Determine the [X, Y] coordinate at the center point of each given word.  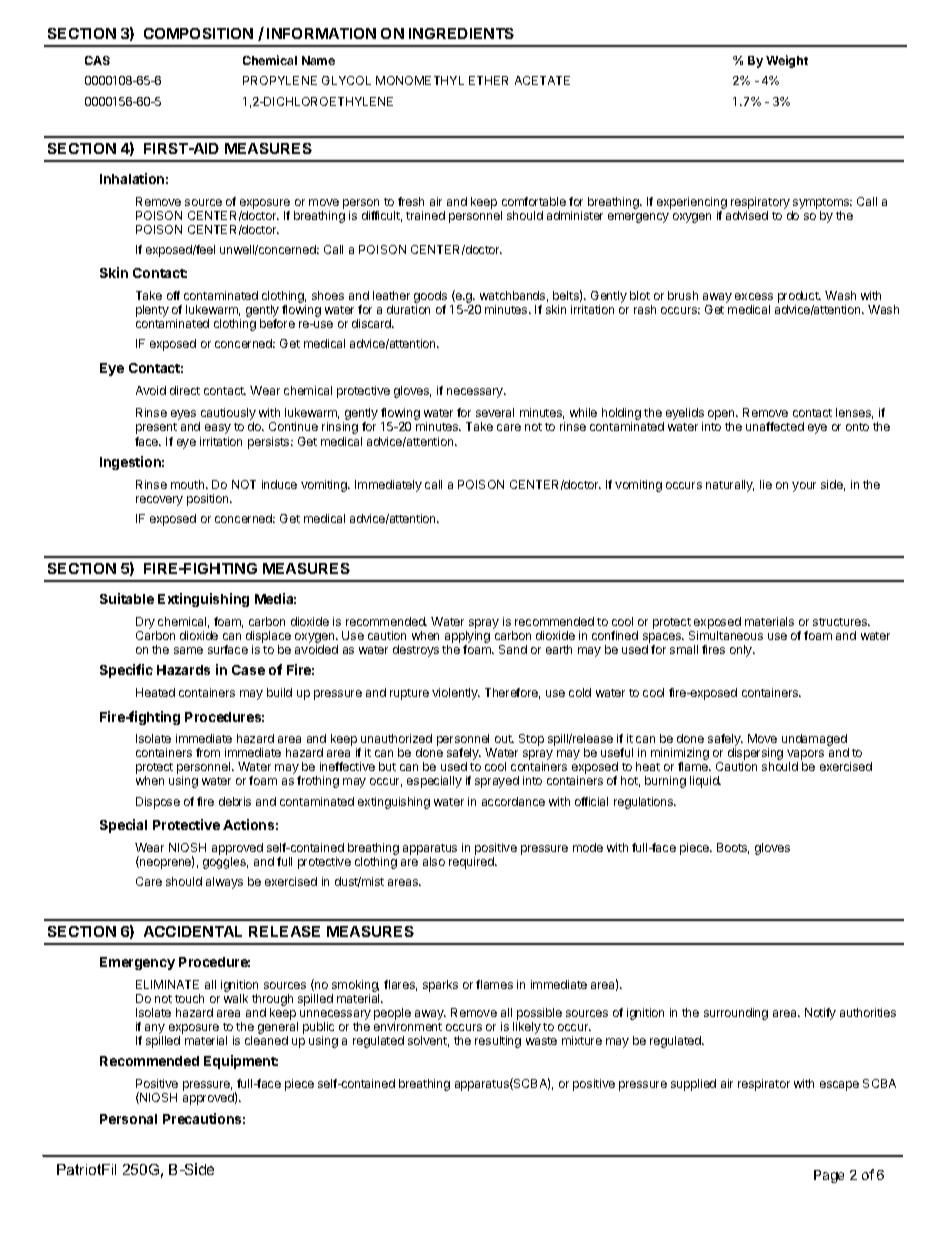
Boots [733, 848]
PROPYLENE [280, 80]
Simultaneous [726, 635]
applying [467, 638]
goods [430, 298]
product [799, 298]
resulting [498, 1042]
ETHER [488, 80]
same [188, 650]
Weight [787, 61]
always [224, 883]
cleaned [266, 1040]
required [472, 863]
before [277, 323]
